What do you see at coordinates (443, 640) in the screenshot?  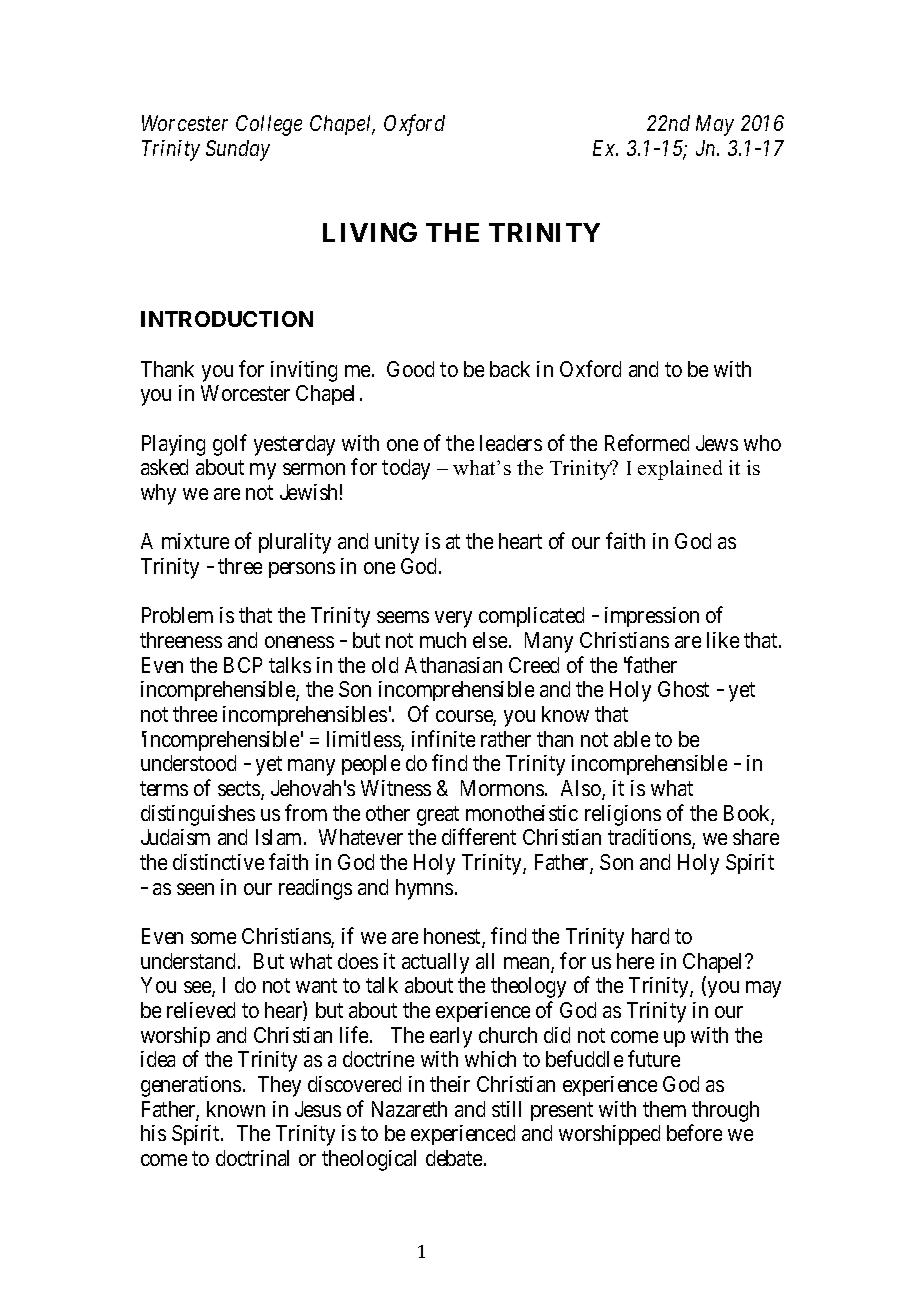 I see `much` at bounding box center [443, 640].
